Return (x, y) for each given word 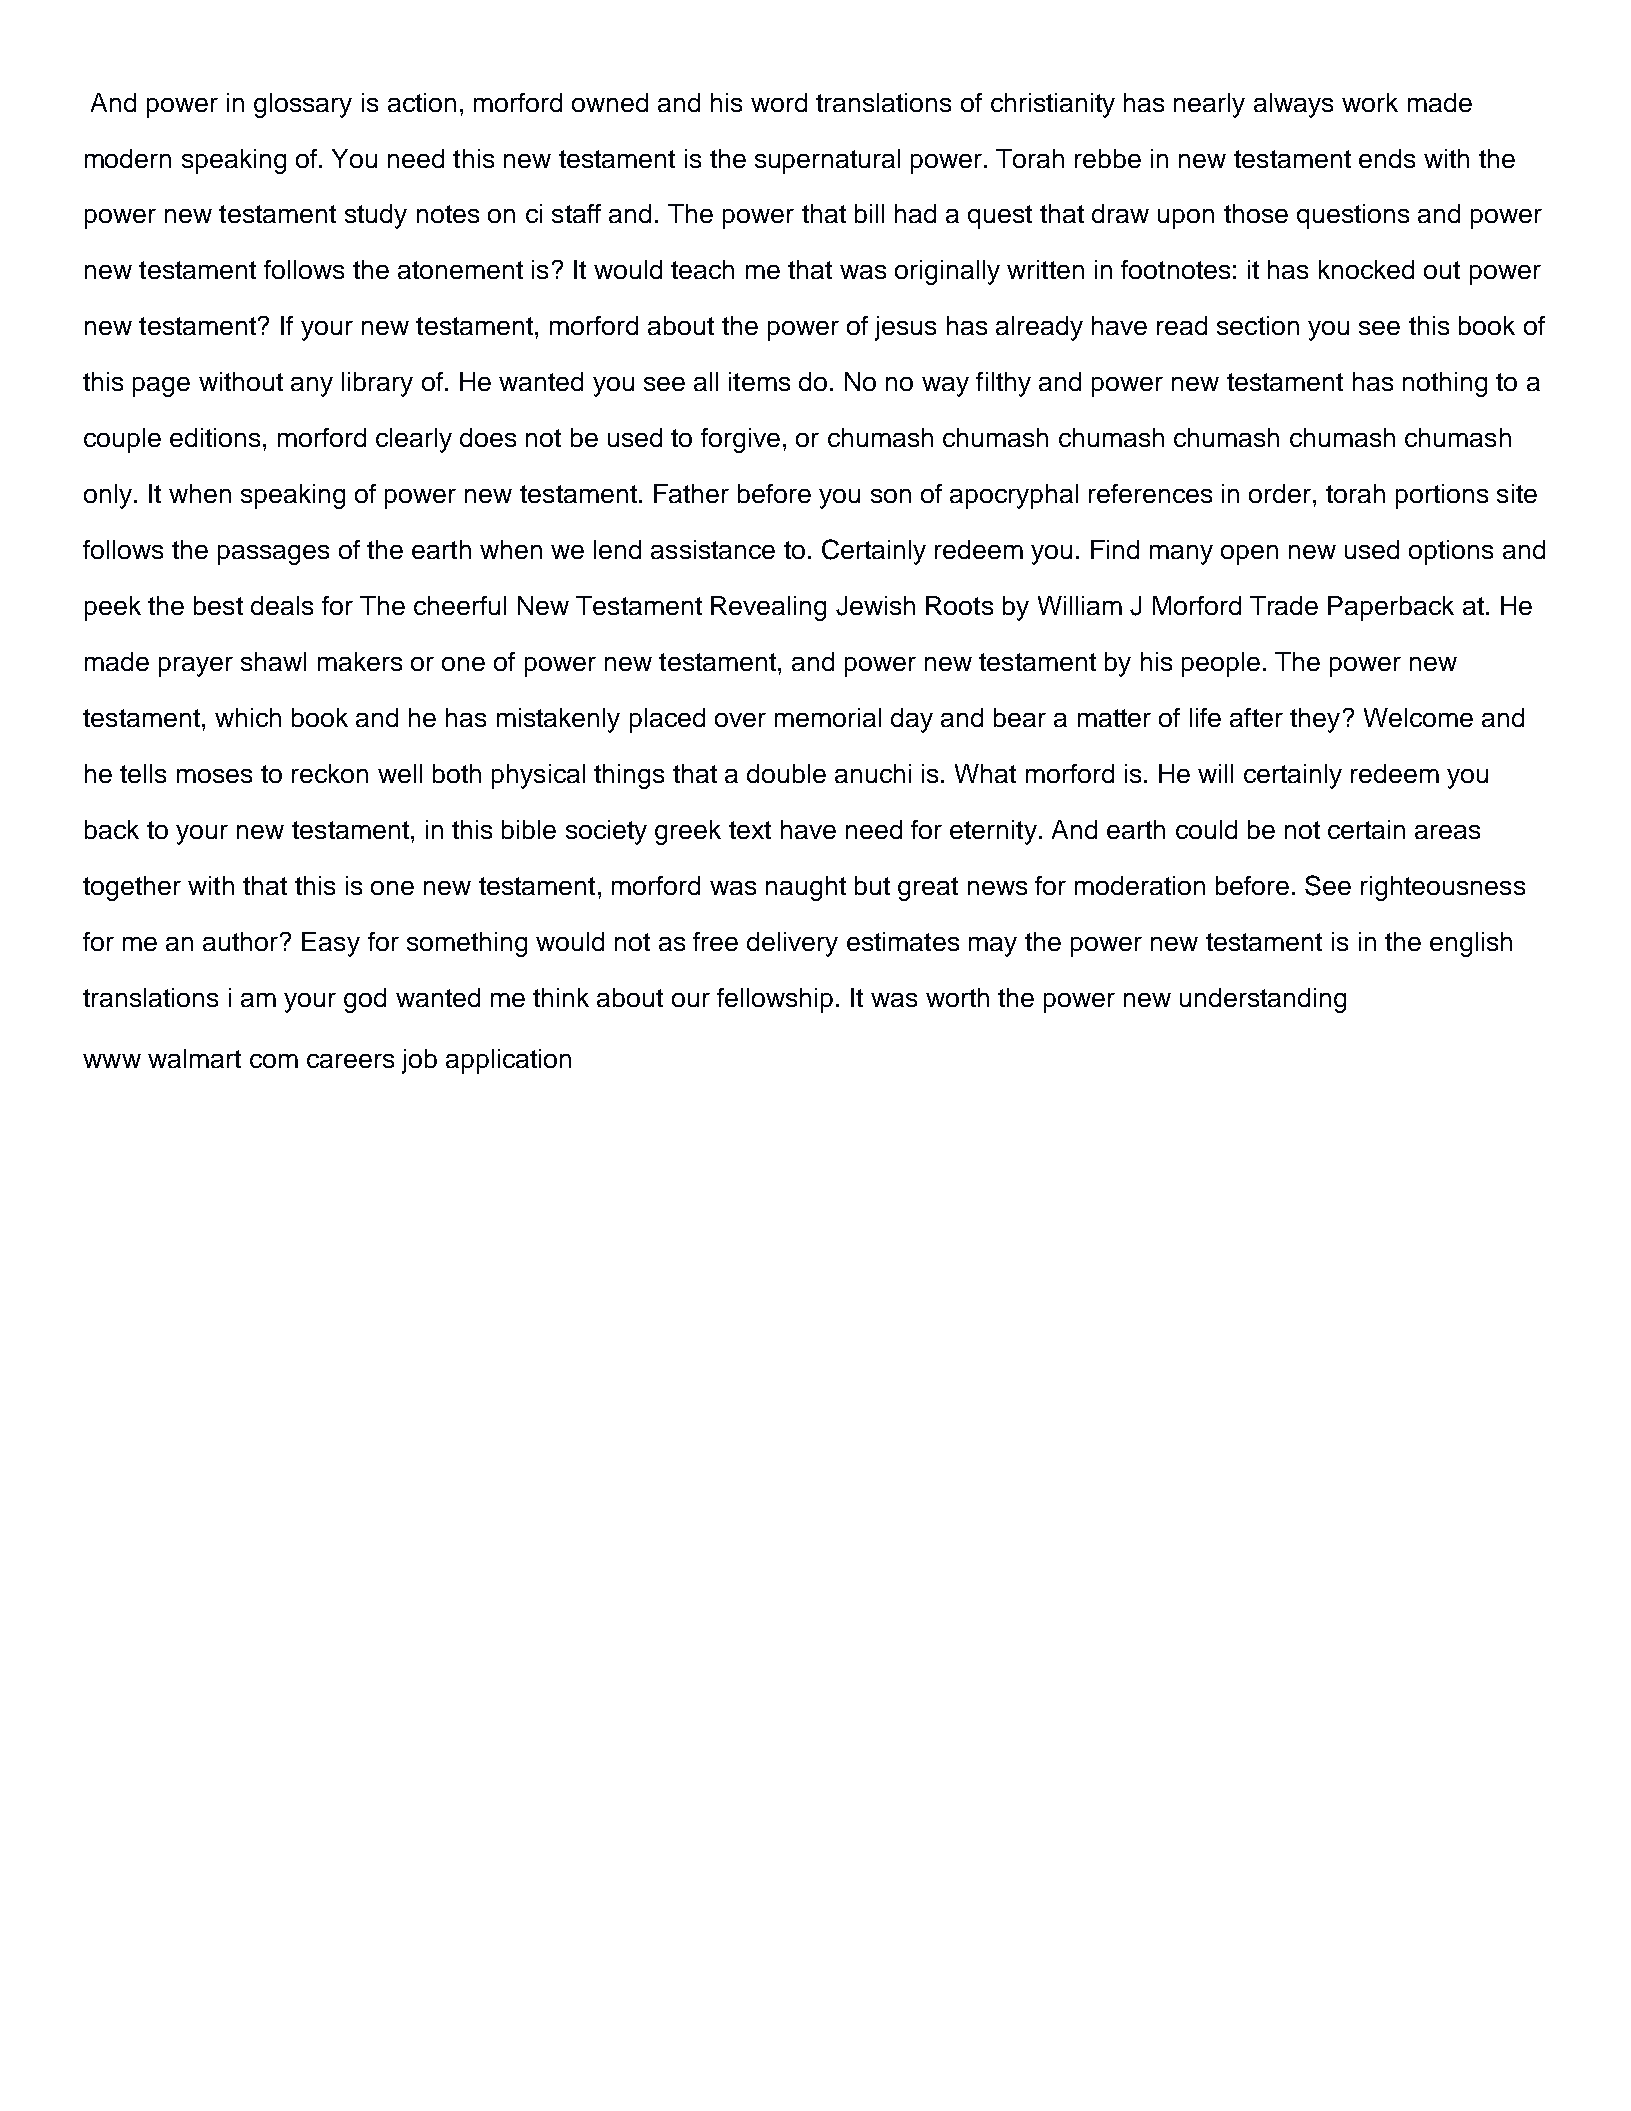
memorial (828, 717)
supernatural (827, 161)
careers (350, 1061)
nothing (1445, 384)
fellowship (775, 1000)
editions (215, 437)
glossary (303, 105)
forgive (740, 440)
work (1370, 102)
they (1315, 720)
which (248, 717)
